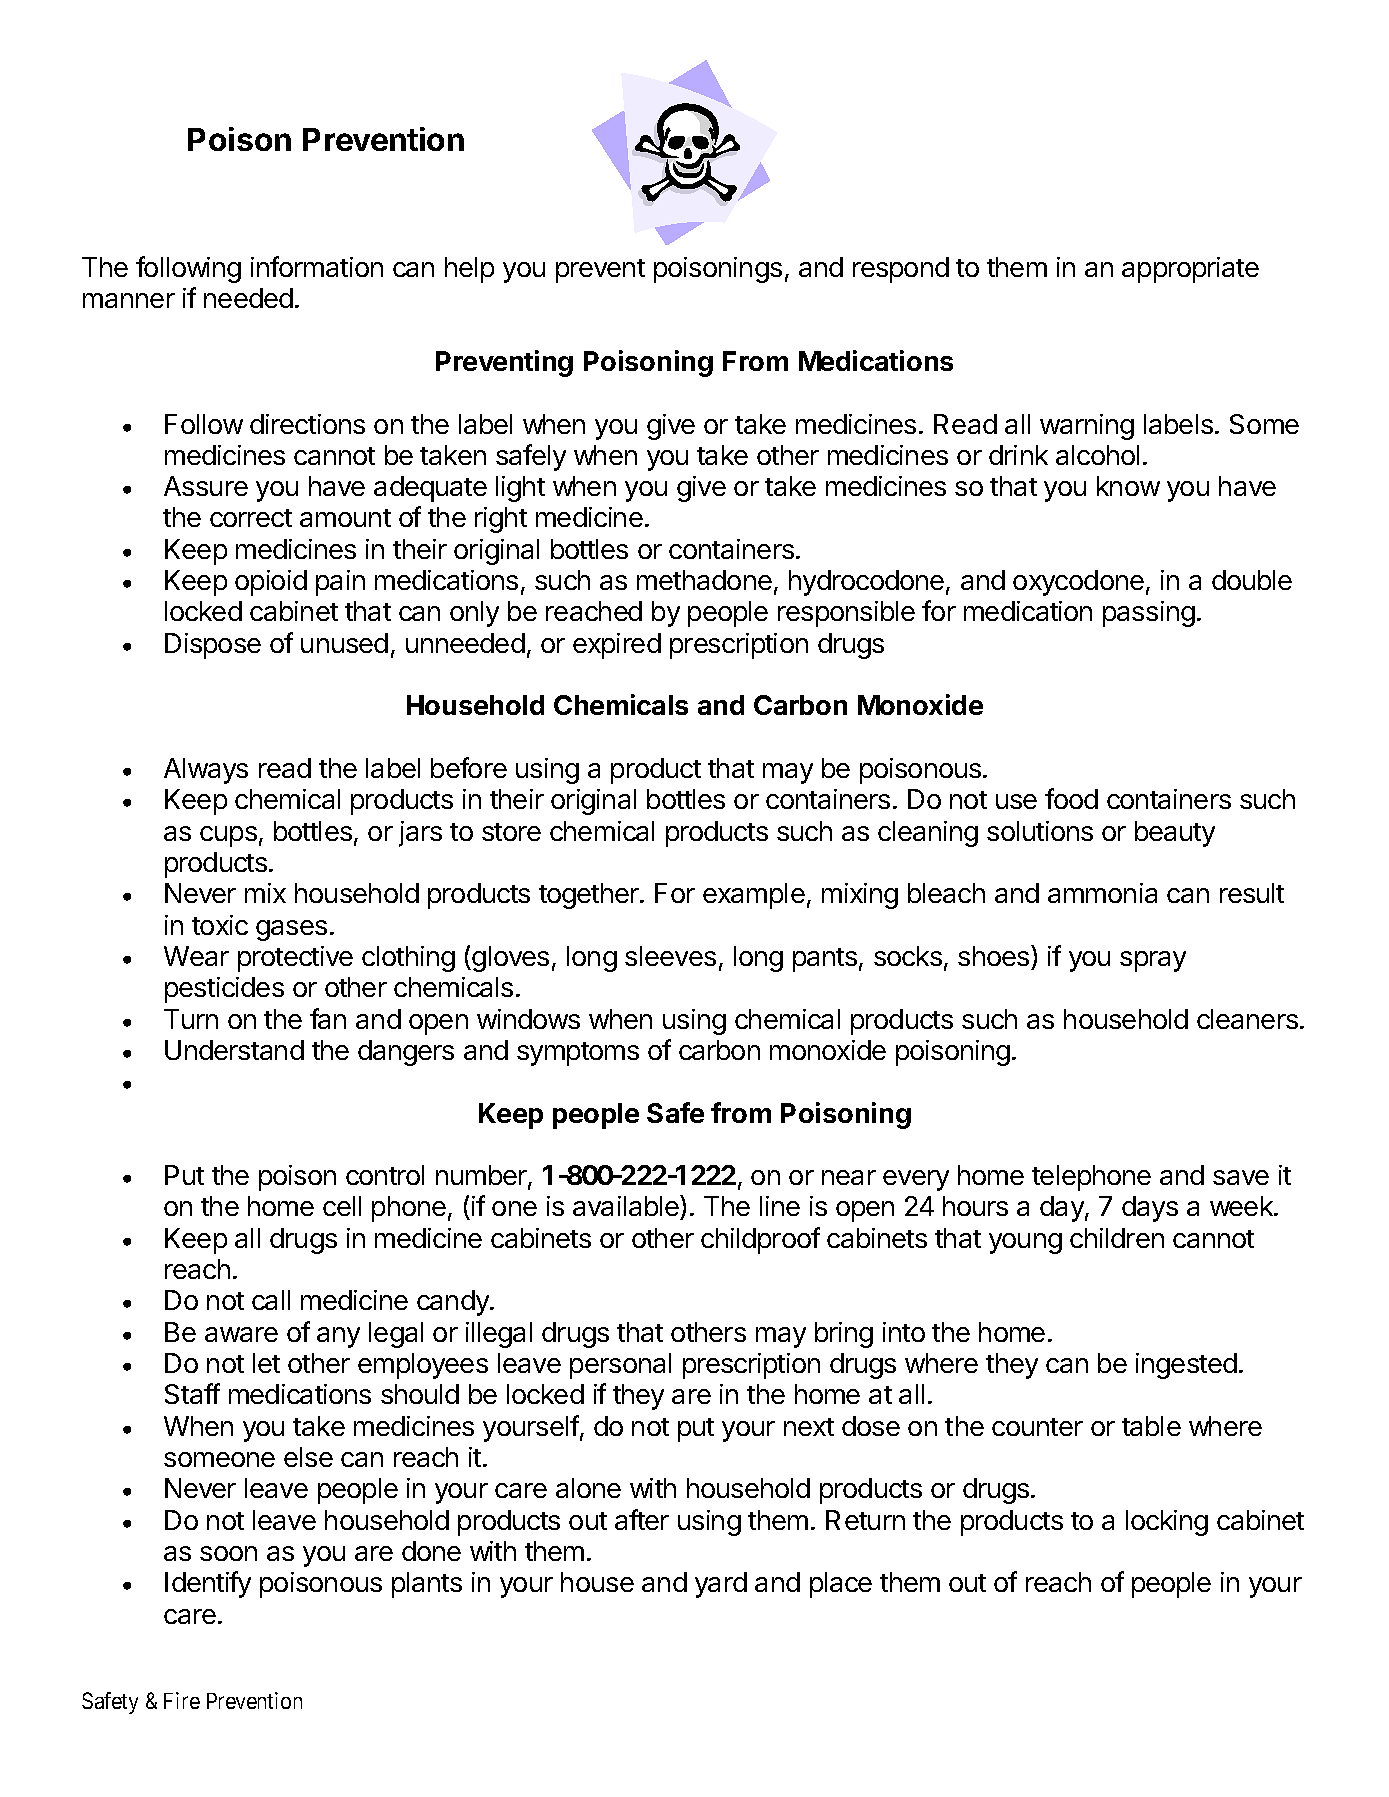 The height and width of the screenshot is (1797, 1389). What do you see at coordinates (721, 1585) in the screenshot?
I see `yard` at bounding box center [721, 1585].
